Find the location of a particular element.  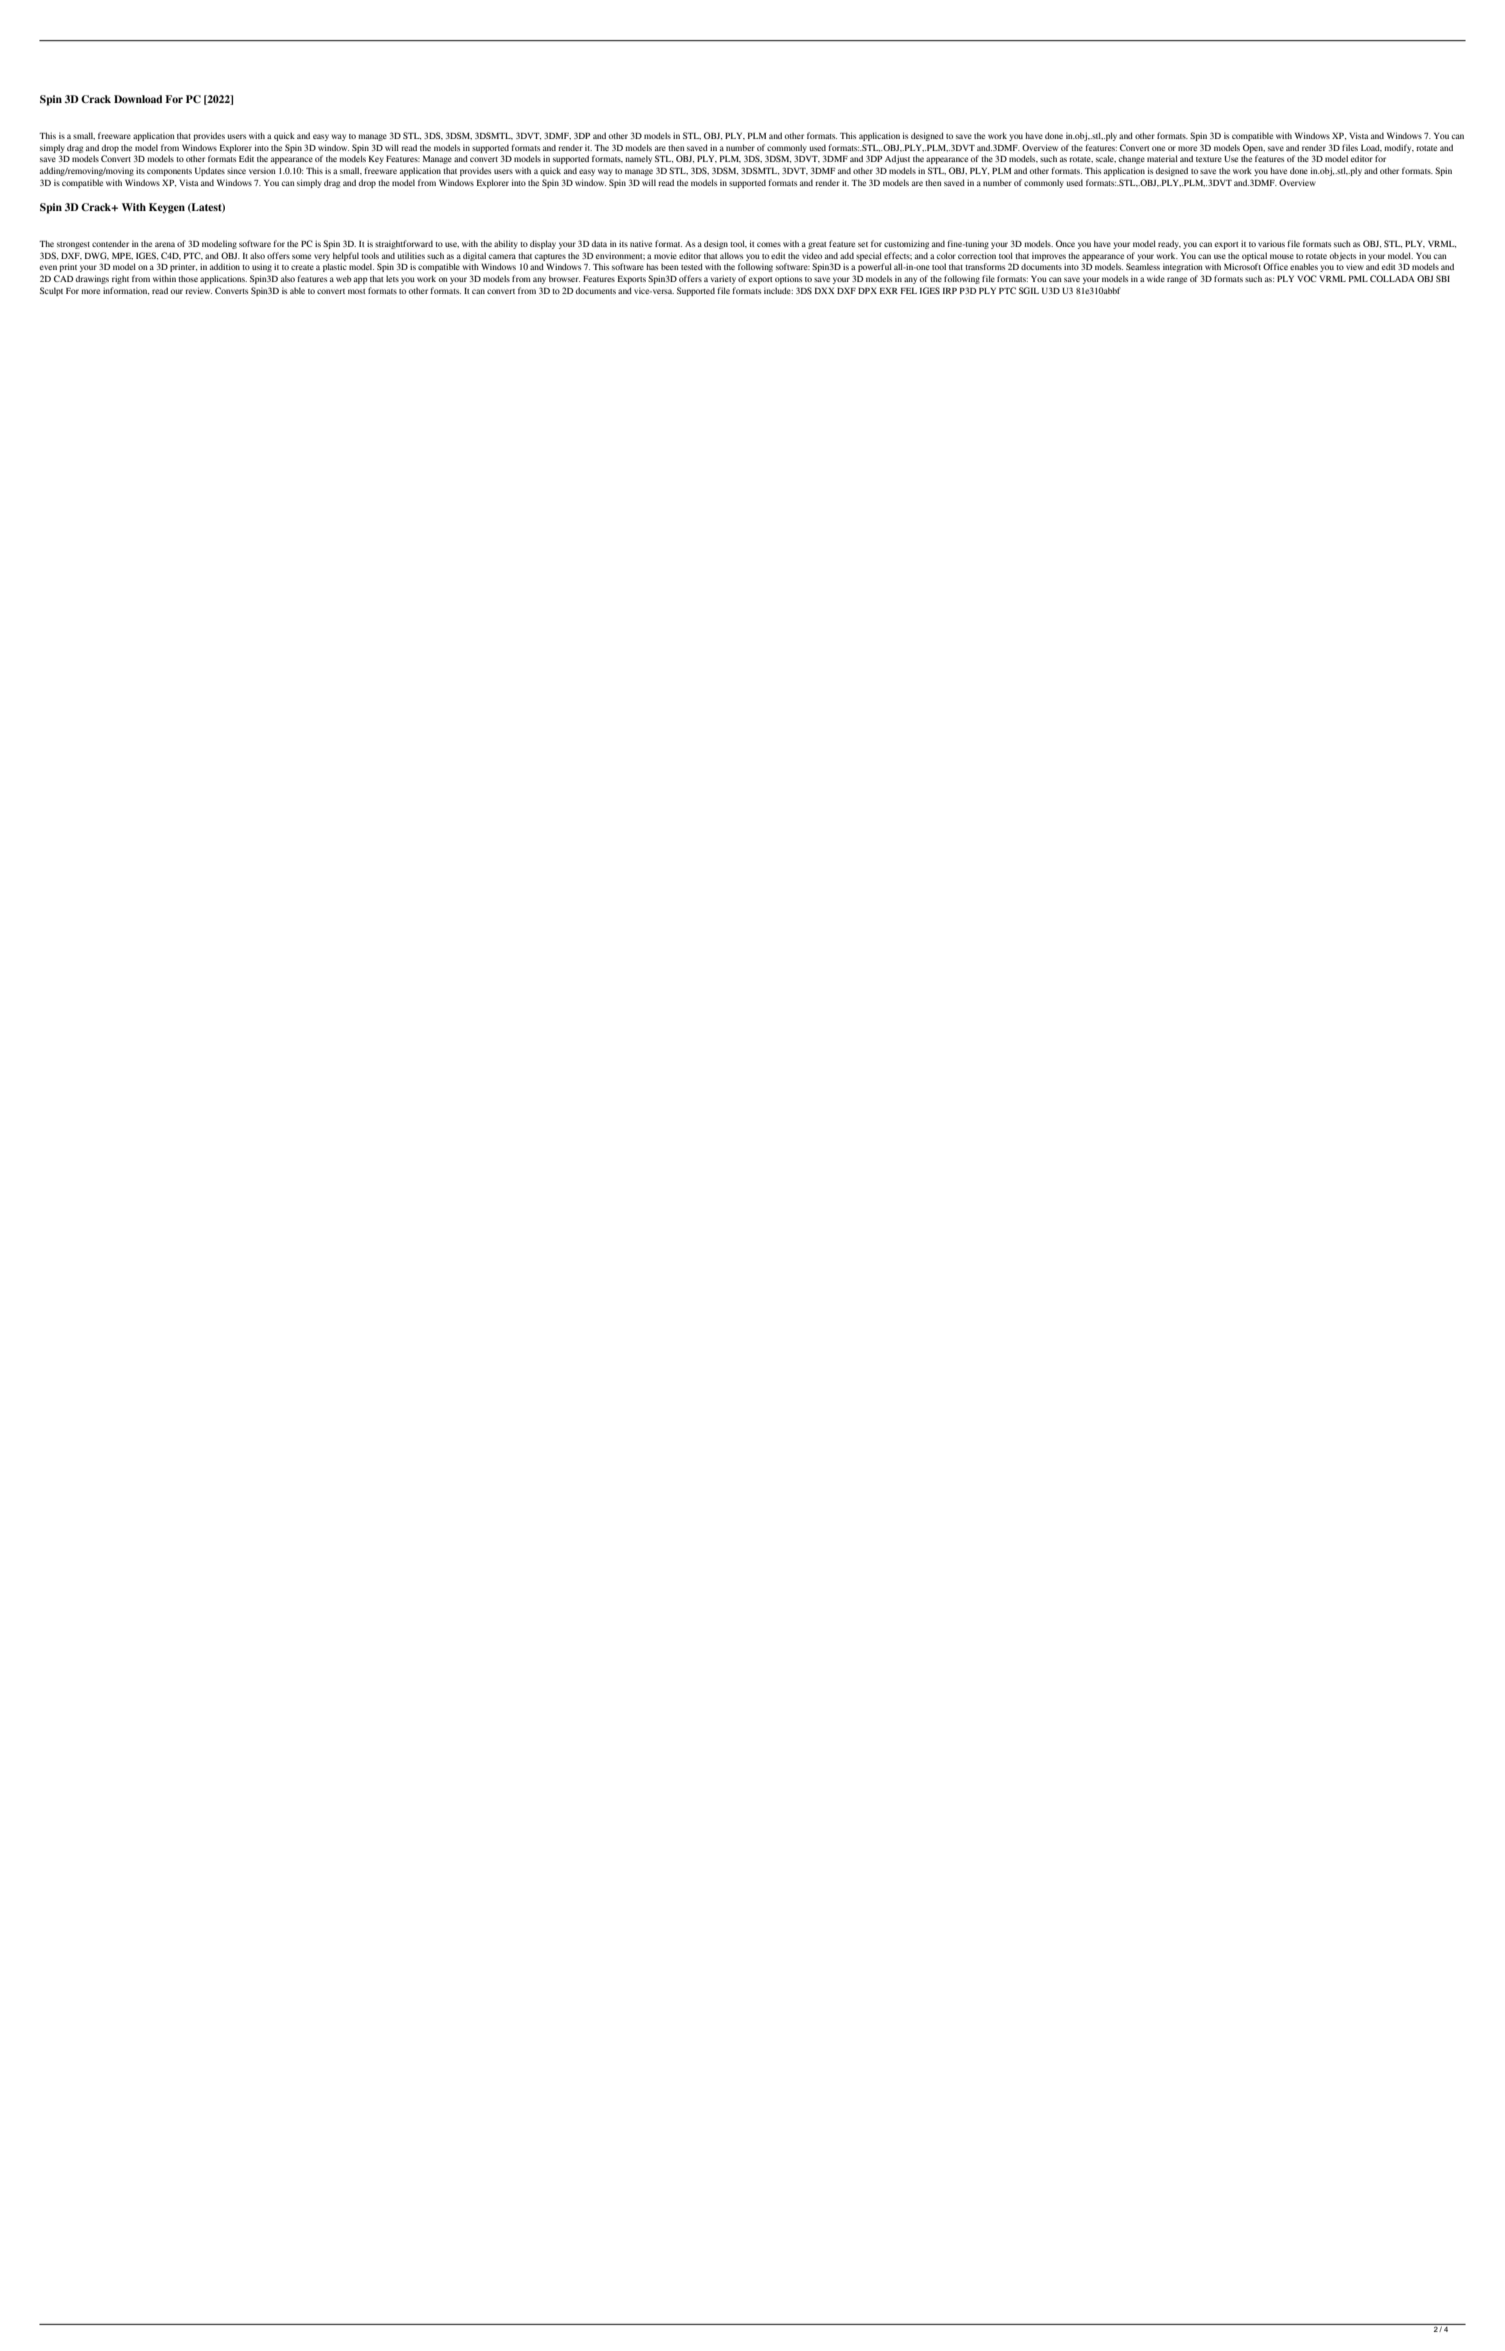

DPX is located at coordinates (867, 291).
